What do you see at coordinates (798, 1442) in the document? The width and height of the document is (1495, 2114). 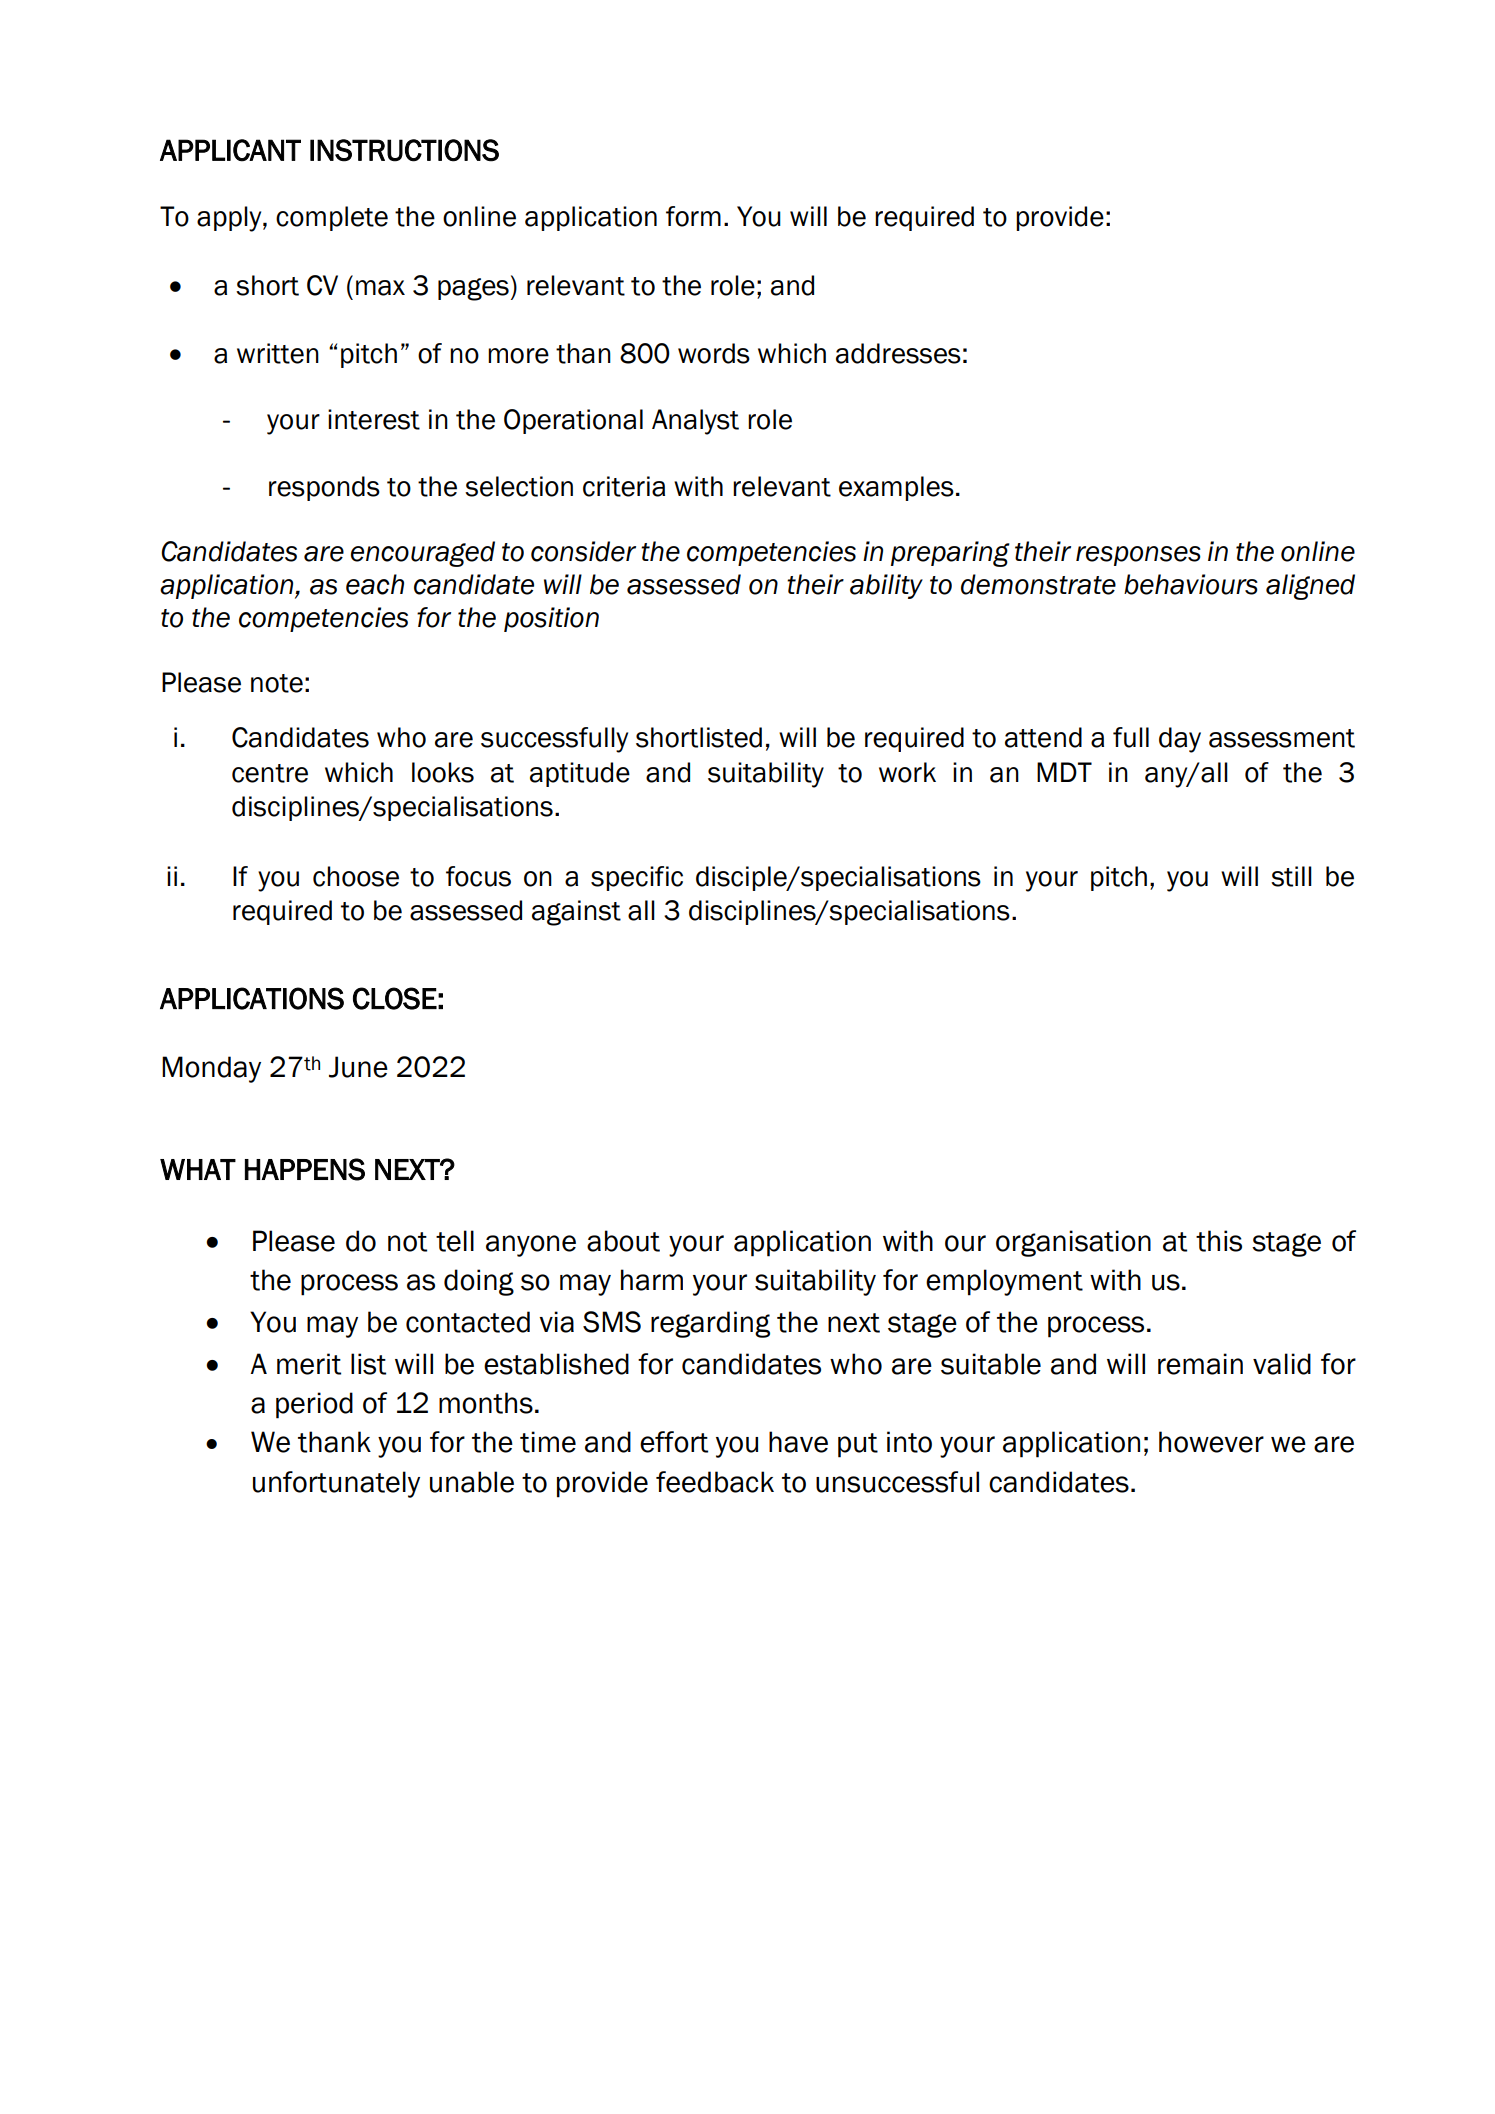 I see `have` at bounding box center [798, 1442].
